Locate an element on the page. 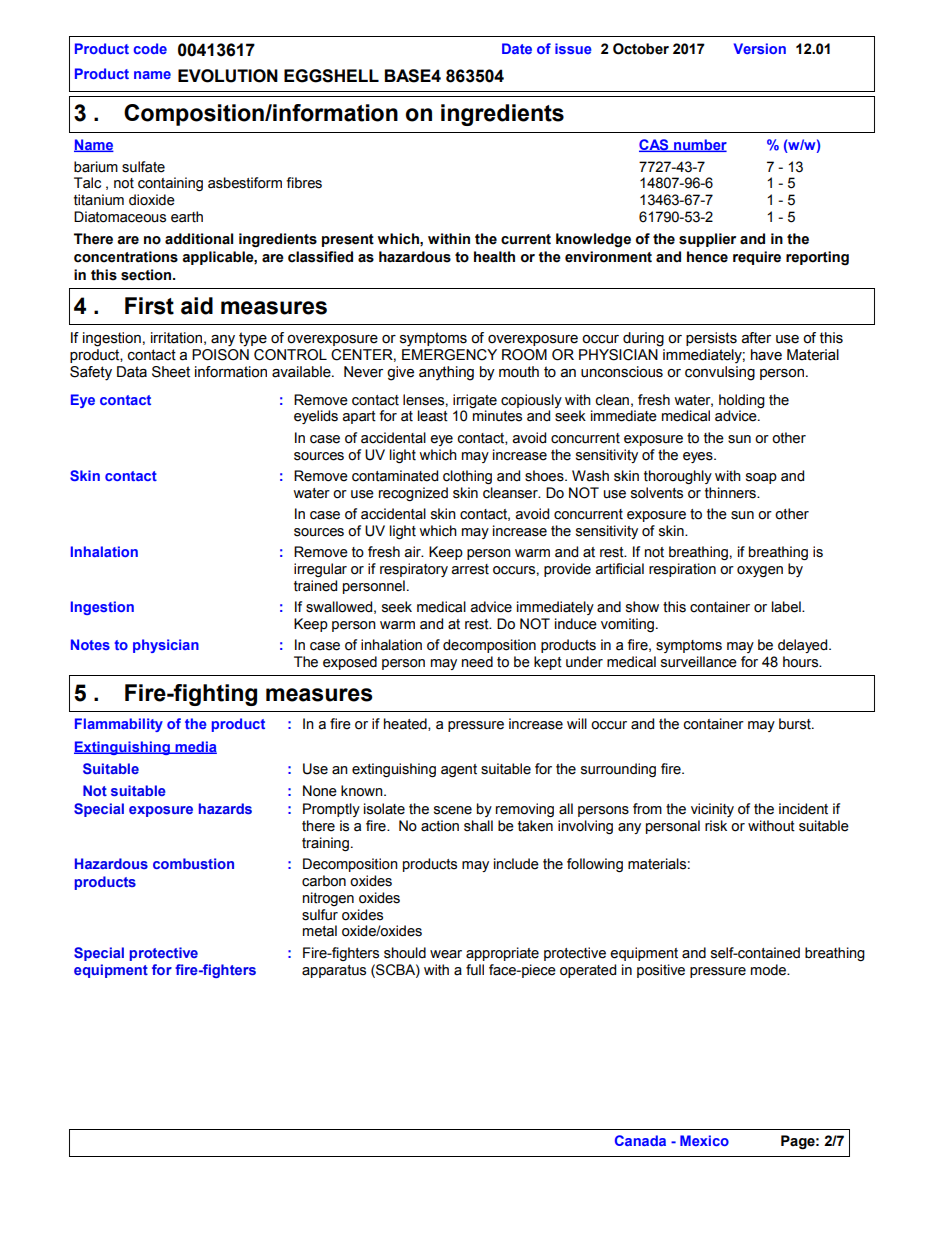 The image size is (952, 1233). hazards is located at coordinates (225, 808).
